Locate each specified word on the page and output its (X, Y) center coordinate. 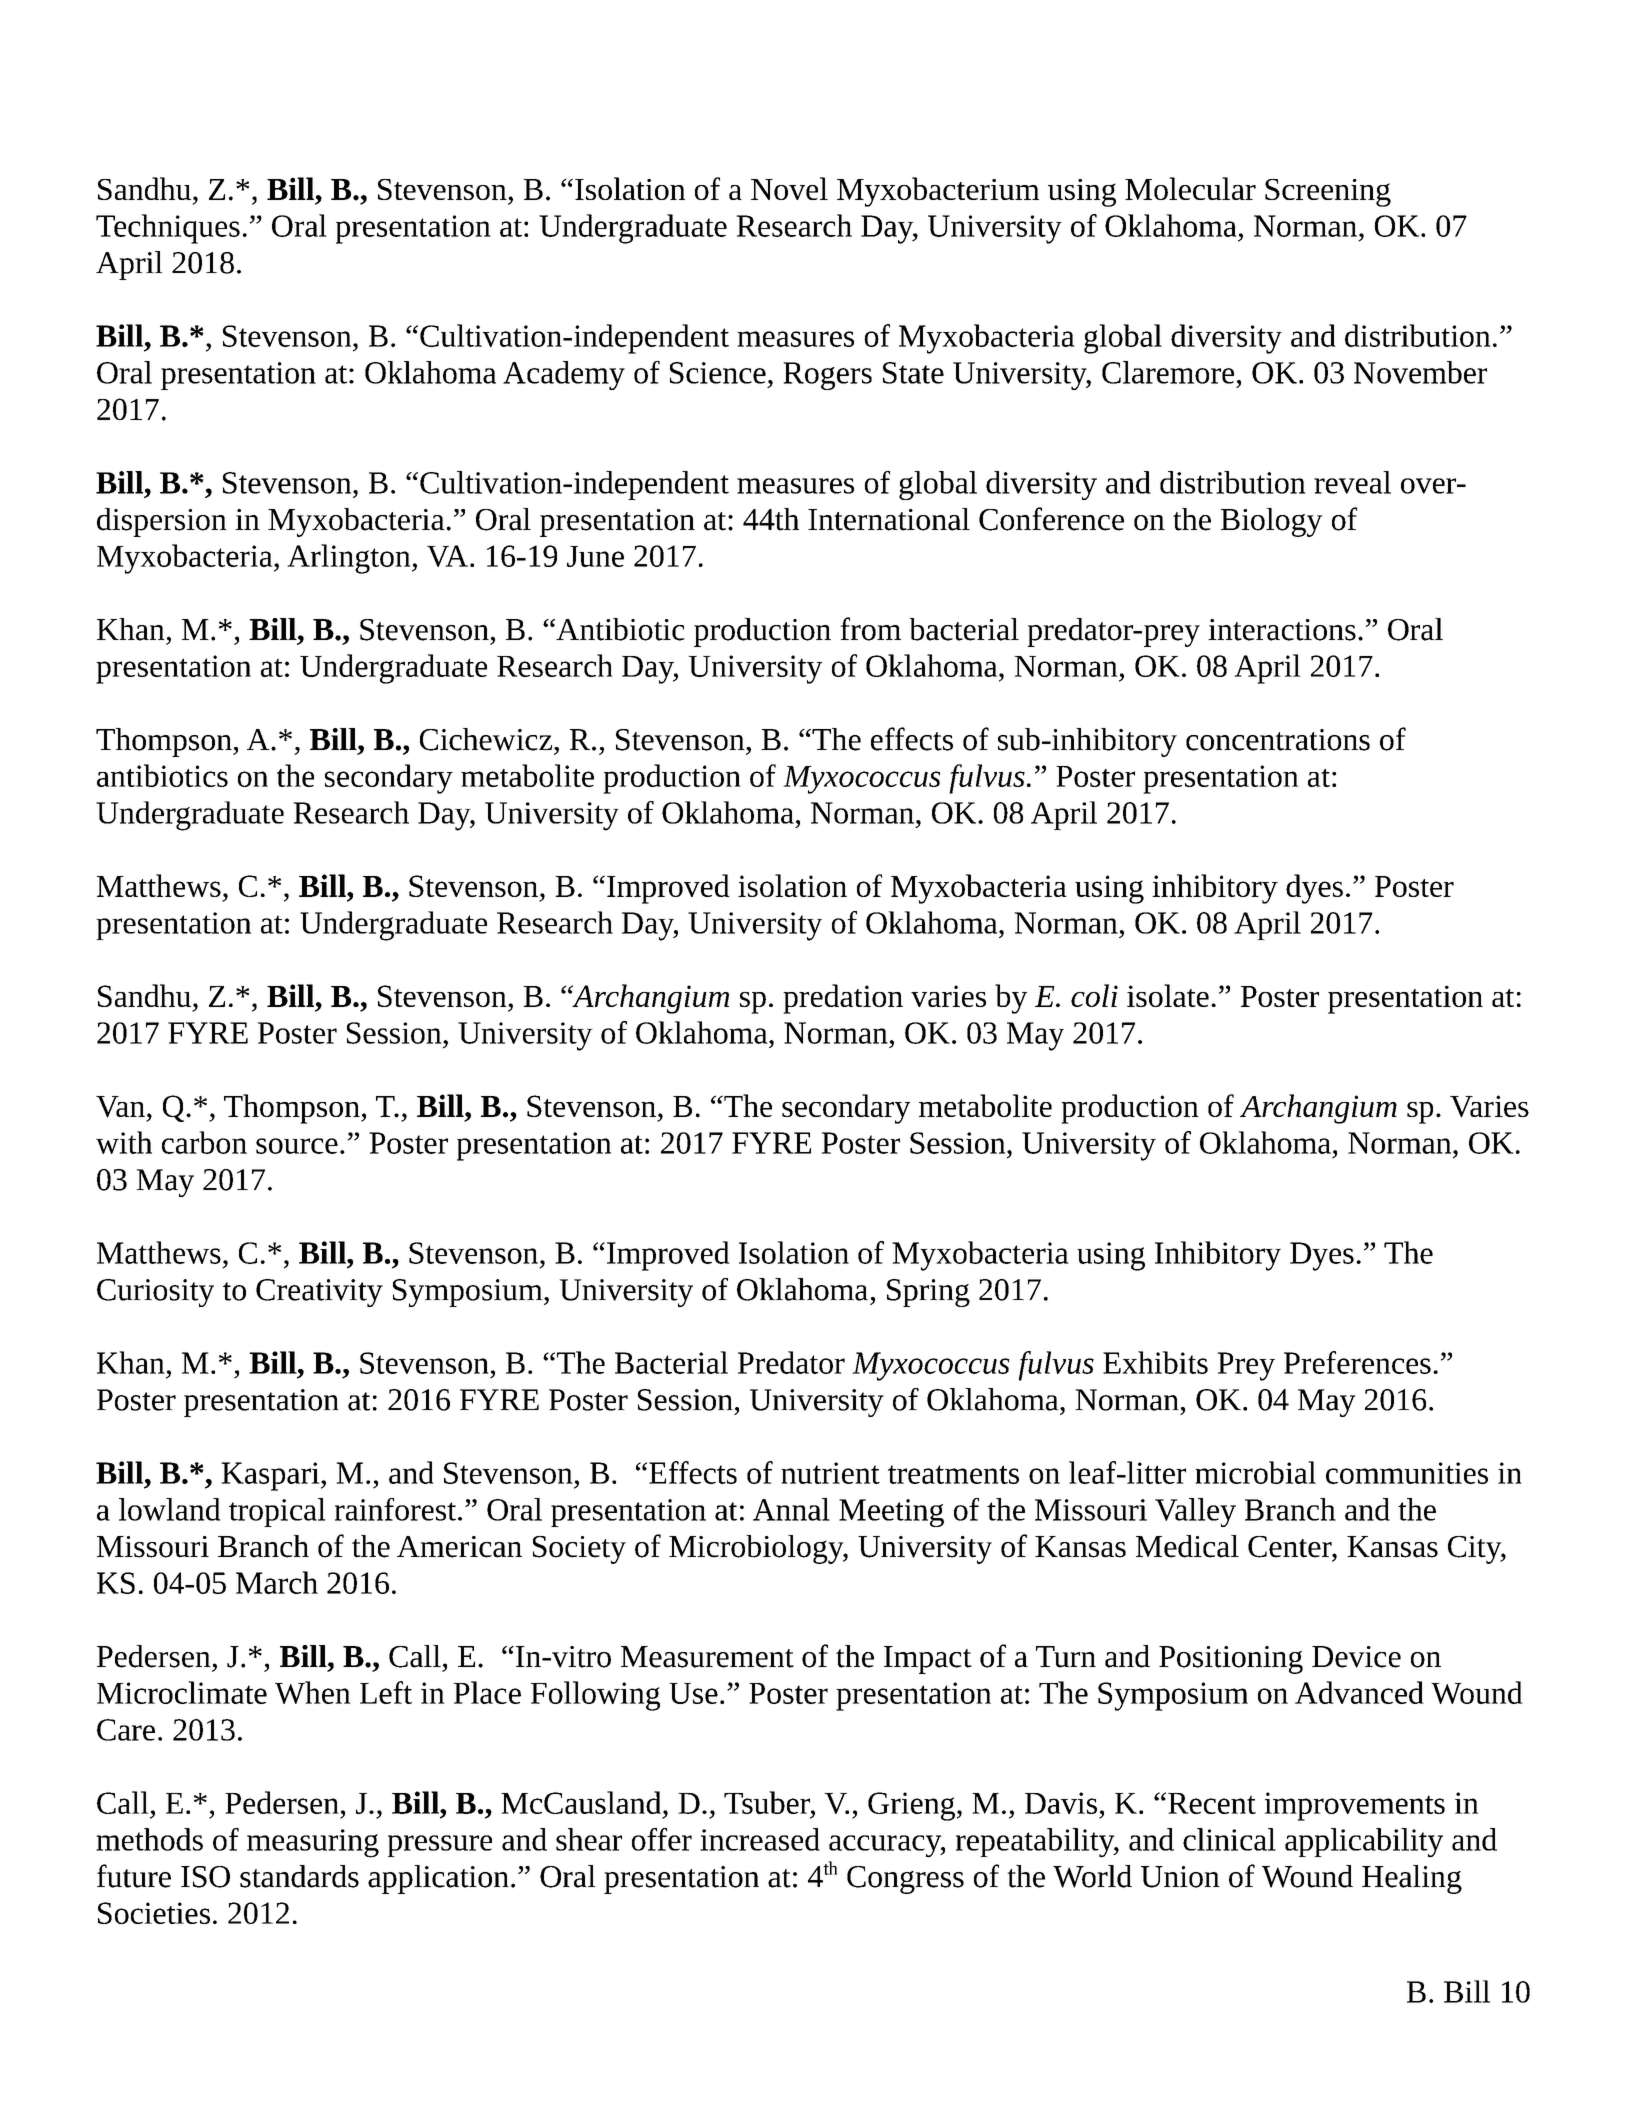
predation (843, 999)
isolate (1168, 995)
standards (299, 1876)
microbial (1255, 1472)
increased (760, 1839)
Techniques (168, 229)
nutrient (830, 1473)
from (870, 629)
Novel (789, 188)
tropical (277, 1512)
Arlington (350, 559)
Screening (1328, 193)
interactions (1282, 630)
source (297, 1146)
